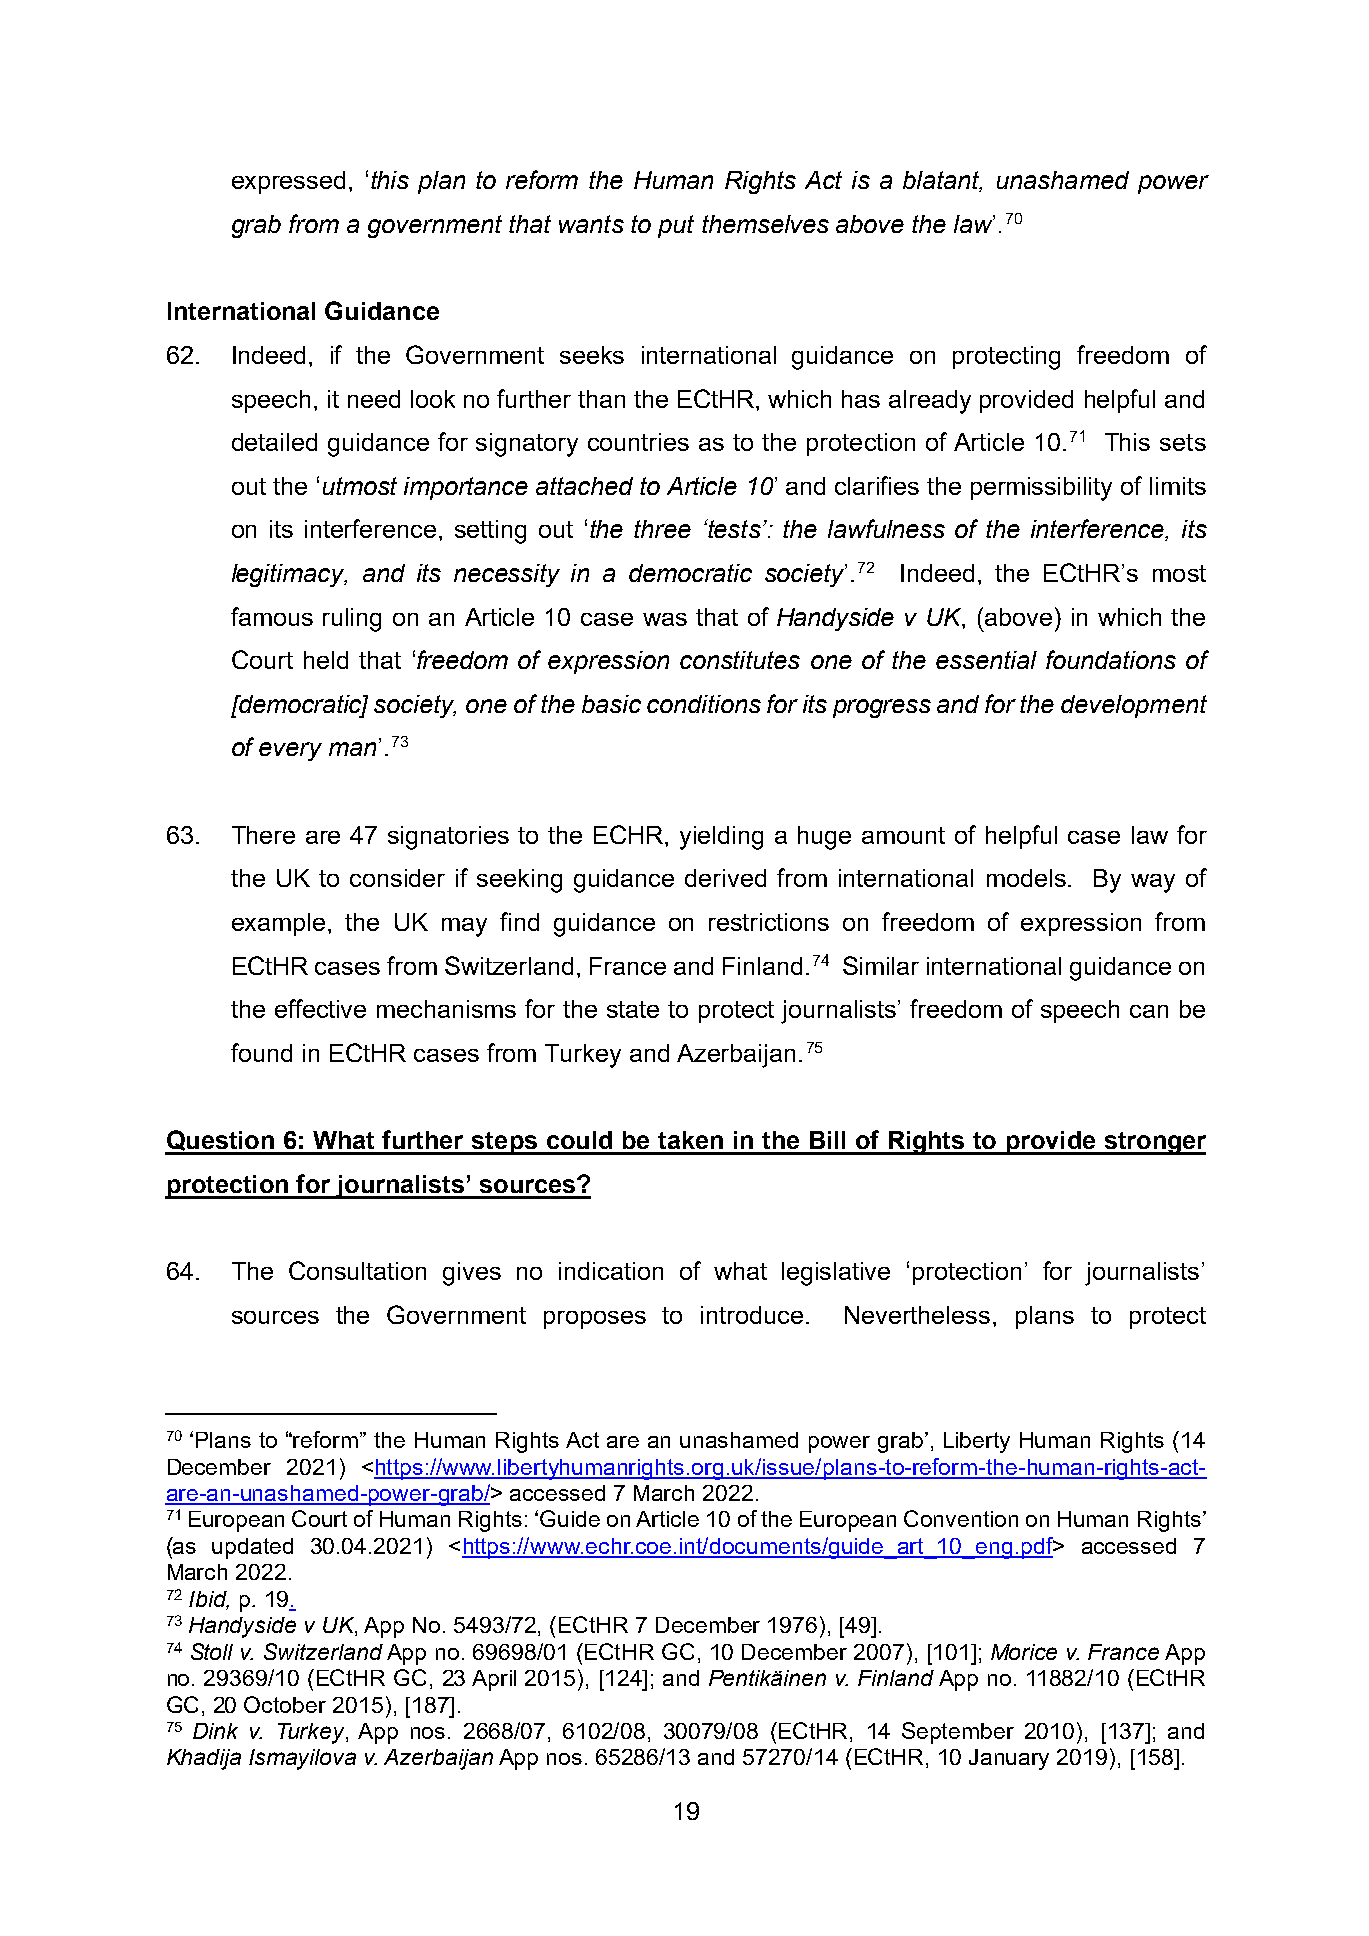  What do you see at coordinates (1149, 1011) in the document?
I see `can` at bounding box center [1149, 1011].
